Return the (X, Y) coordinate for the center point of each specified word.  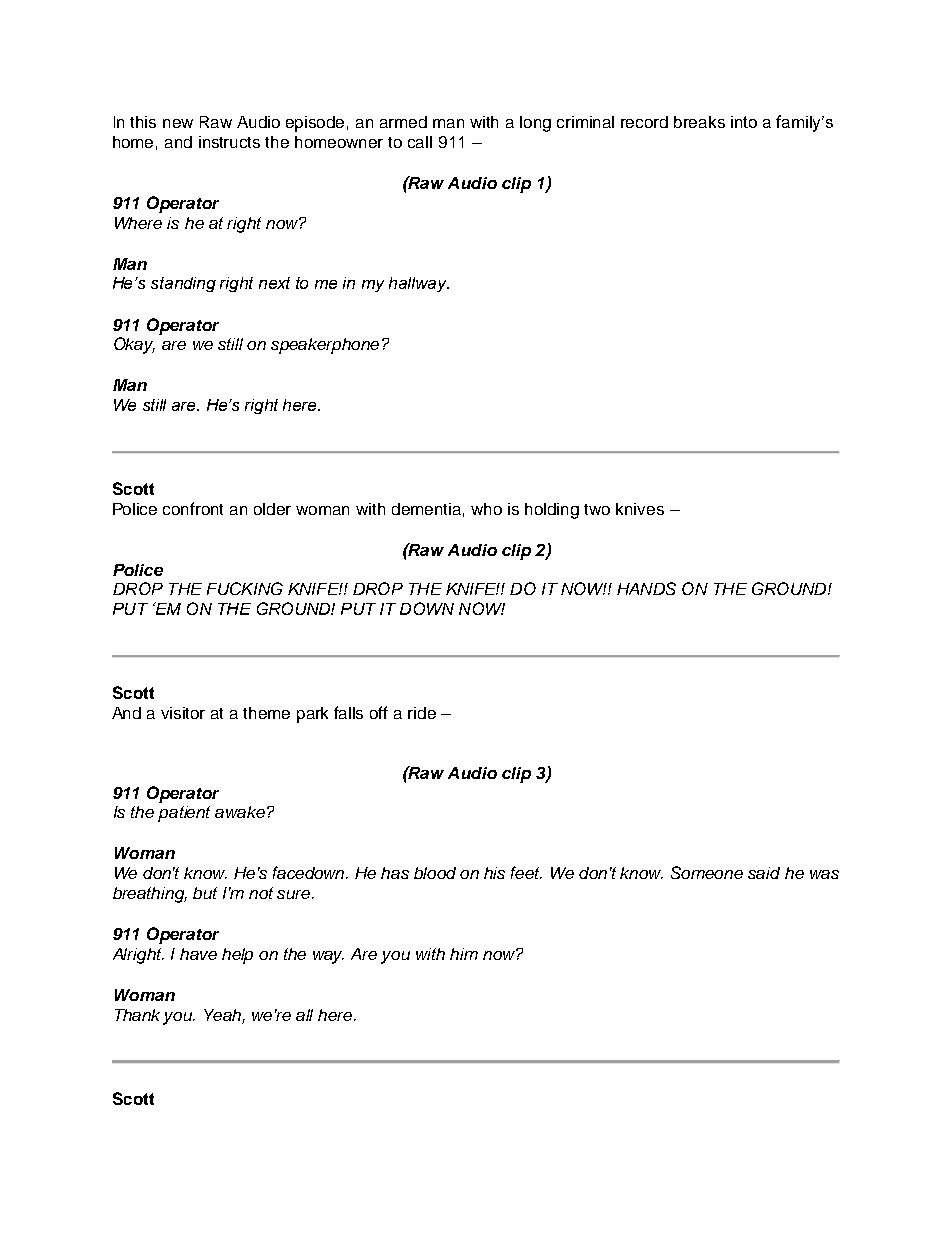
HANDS (646, 588)
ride (422, 713)
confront (193, 508)
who (486, 509)
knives (640, 509)
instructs (229, 142)
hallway (419, 284)
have (198, 954)
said (764, 873)
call (420, 142)
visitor (183, 713)
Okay (134, 345)
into (744, 122)
